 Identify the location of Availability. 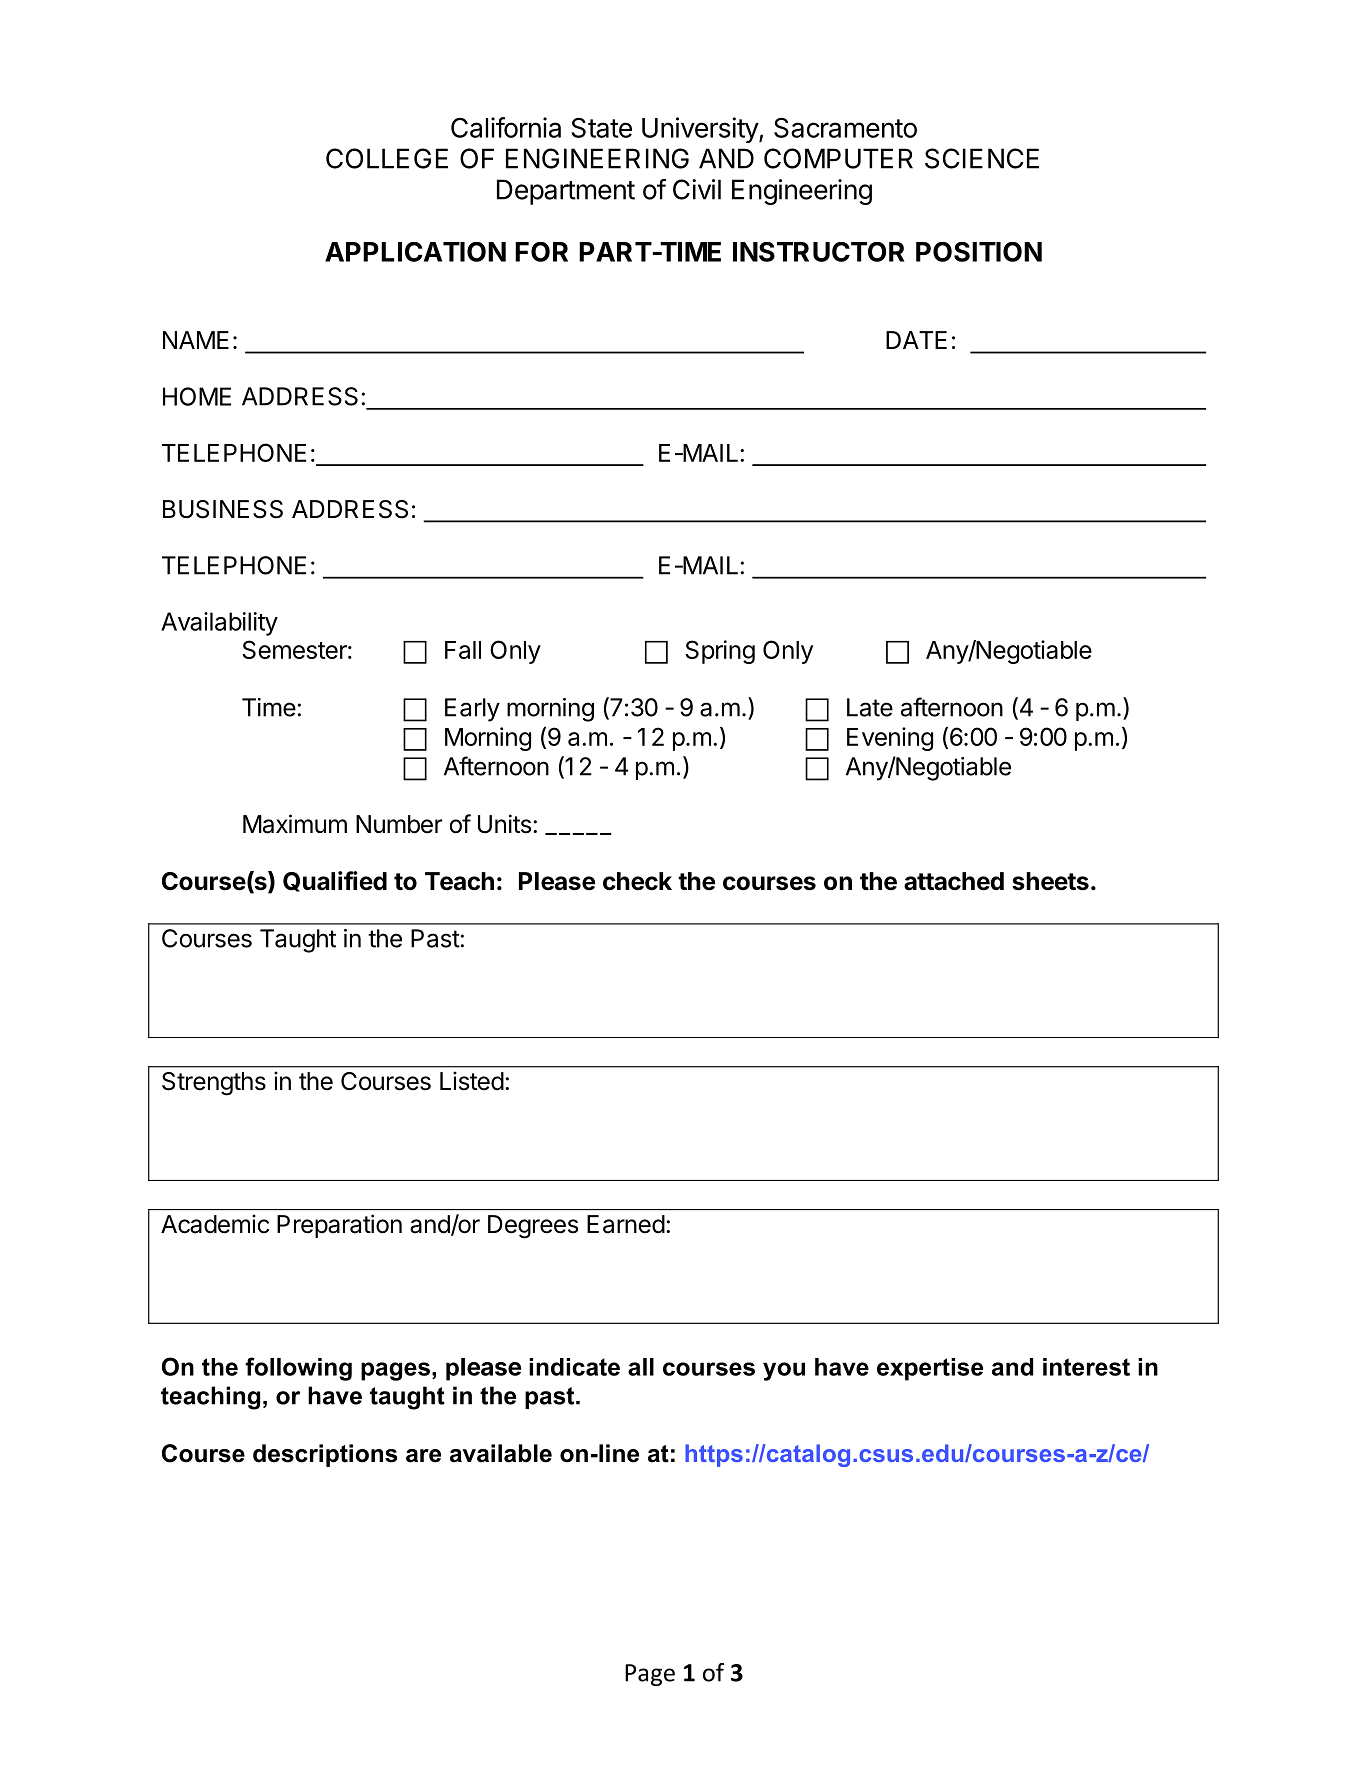
(219, 624).
